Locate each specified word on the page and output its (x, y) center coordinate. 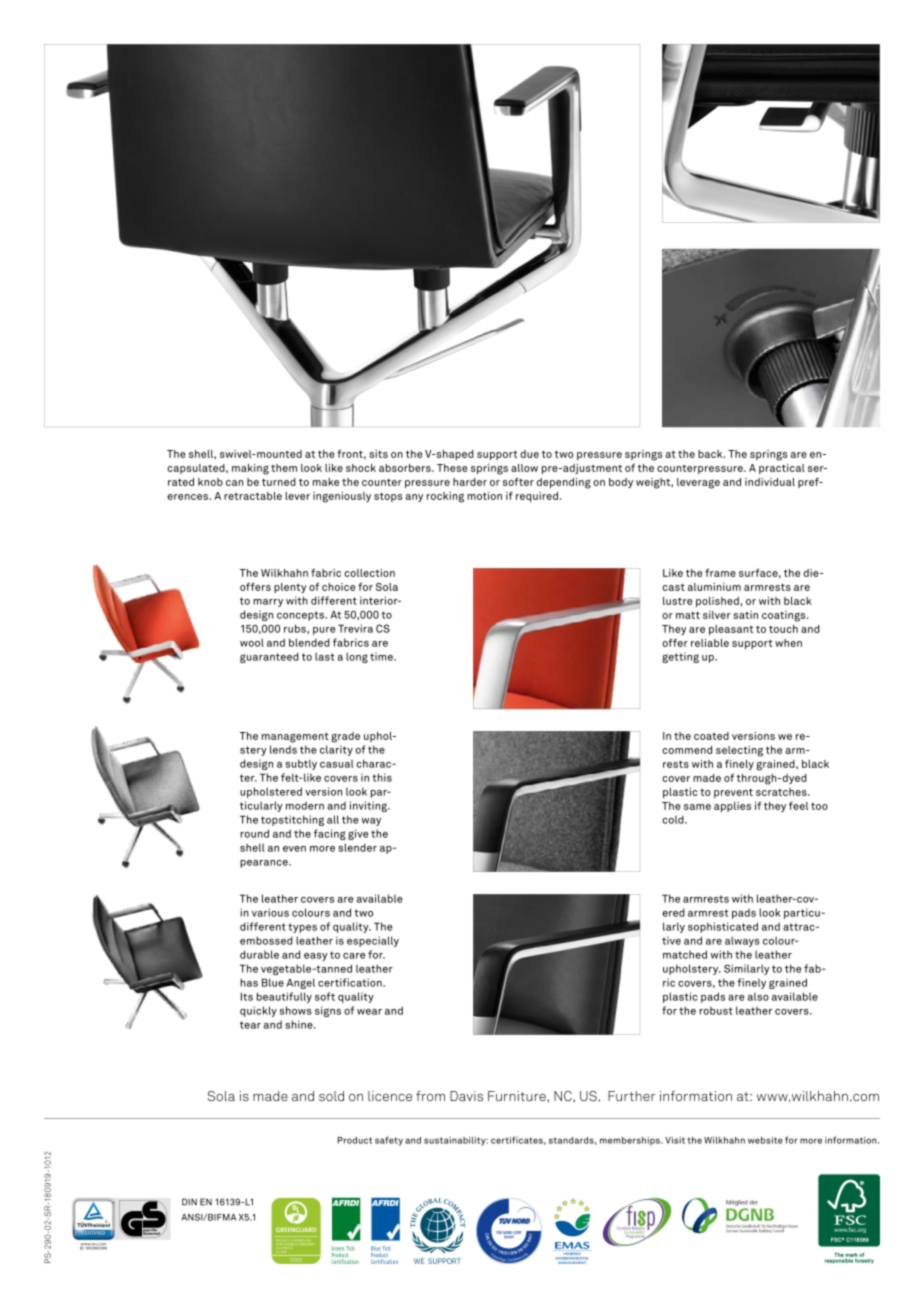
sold (331, 1096)
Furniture (518, 1096)
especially (373, 941)
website (765, 1140)
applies (732, 807)
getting (680, 657)
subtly (301, 764)
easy (316, 957)
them (284, 468)
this (382, 777)
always (742, 941)
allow (524, 468)
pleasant (731, 630)
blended (309, 642)
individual (770, 482)
